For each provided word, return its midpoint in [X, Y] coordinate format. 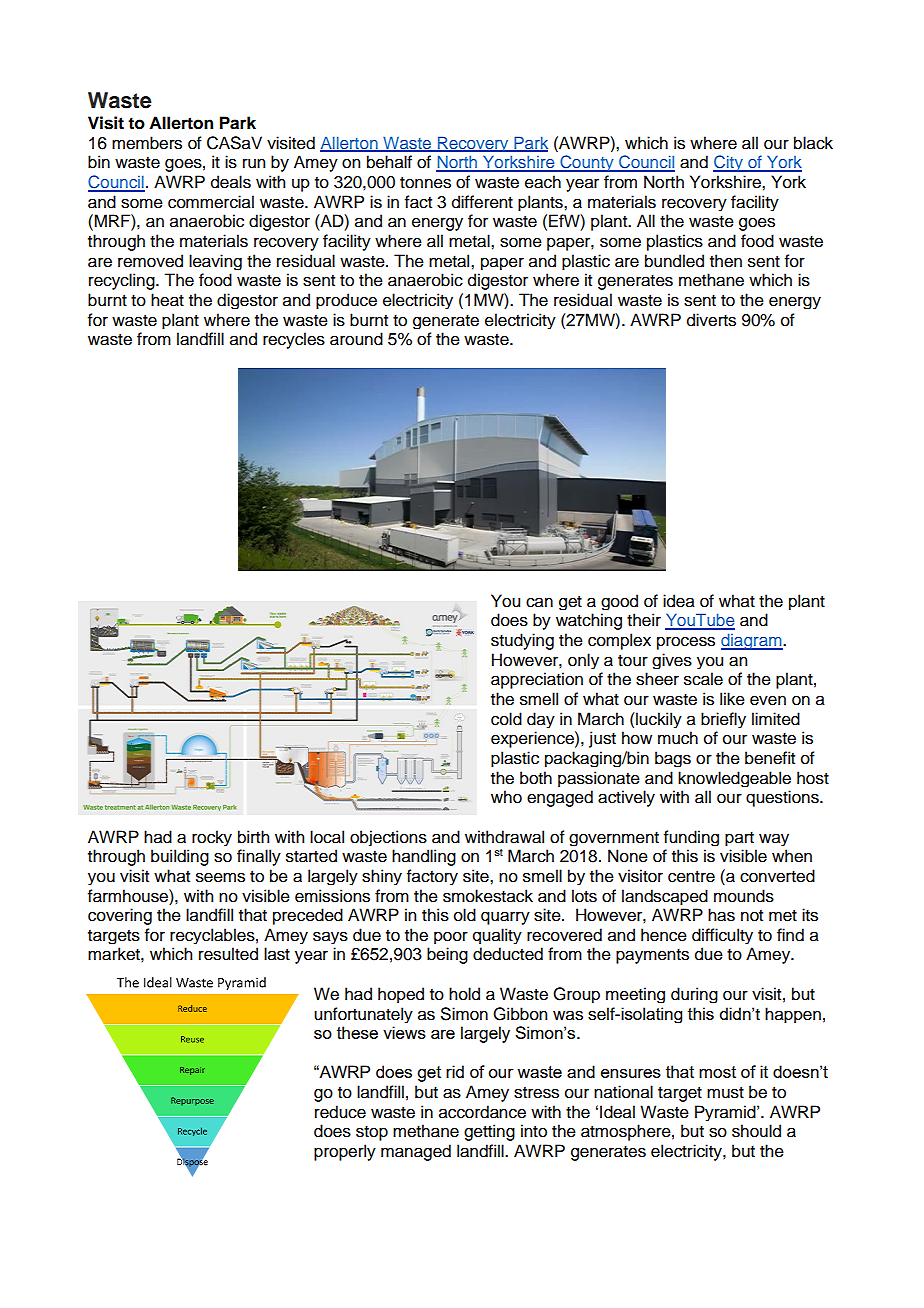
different [482, 202]
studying [522, 641]
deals [231, 182]
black [813, 143]
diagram [752, 641]
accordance [482, 1112]
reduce [340, 1112]
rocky [212, 838]
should [756, 1131]
